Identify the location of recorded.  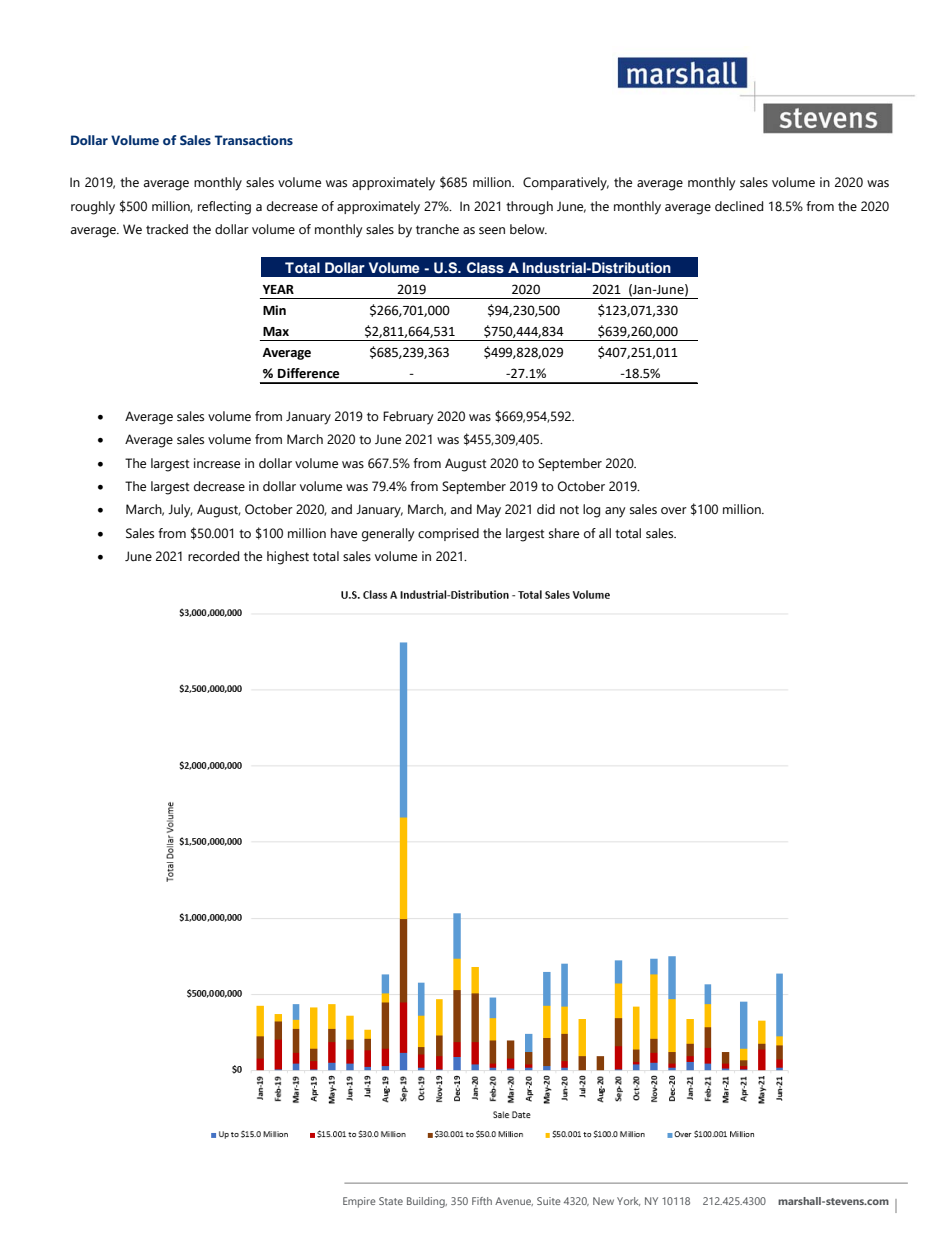
(213, 556).
